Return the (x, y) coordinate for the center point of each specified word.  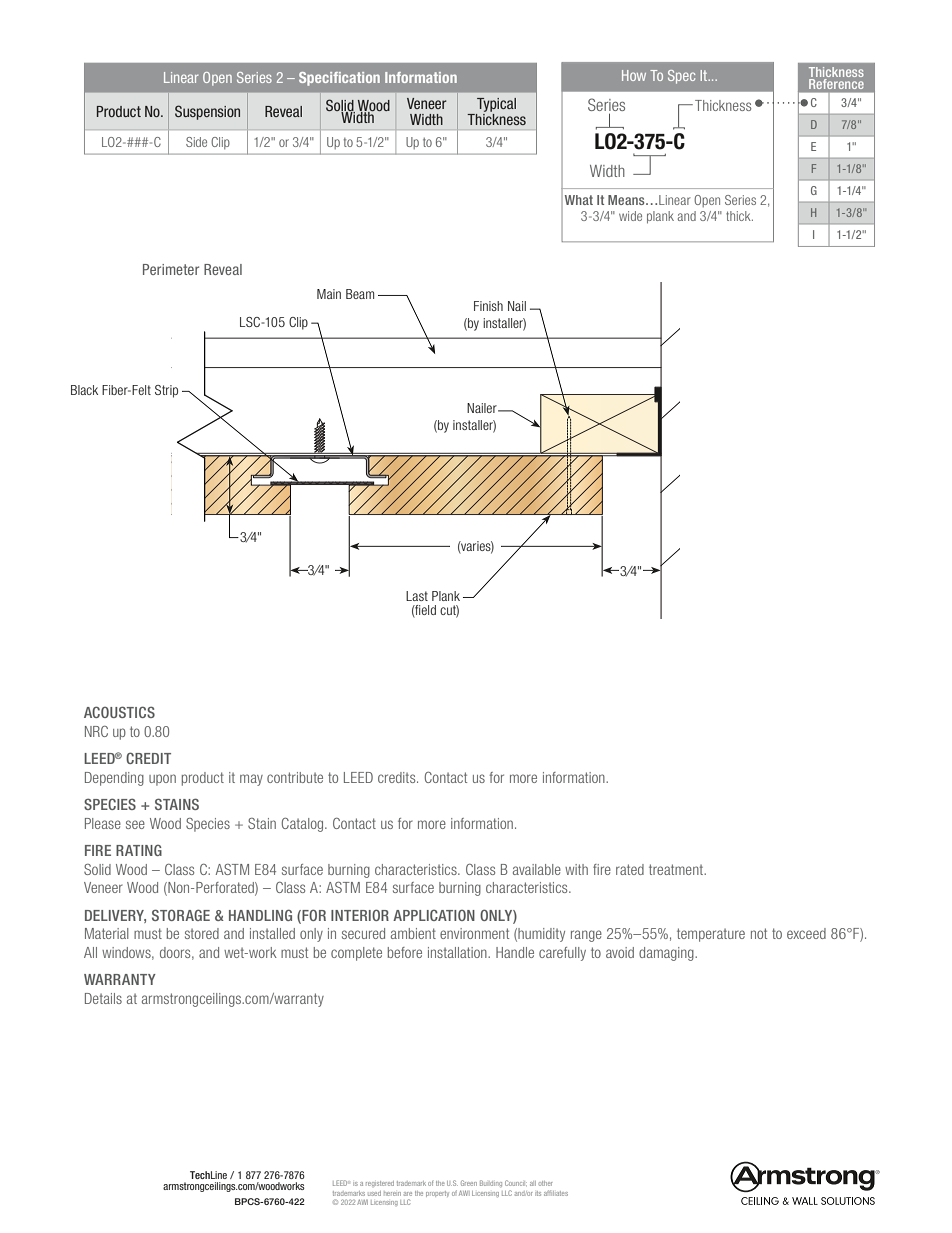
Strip (166, 391)
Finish (488, 306)
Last (417, 596)
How (634, 75)
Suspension (207, 112)
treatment (677, 869)
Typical (496, 105)
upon (162, 780)
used (374, 1193)
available (537, 869)
